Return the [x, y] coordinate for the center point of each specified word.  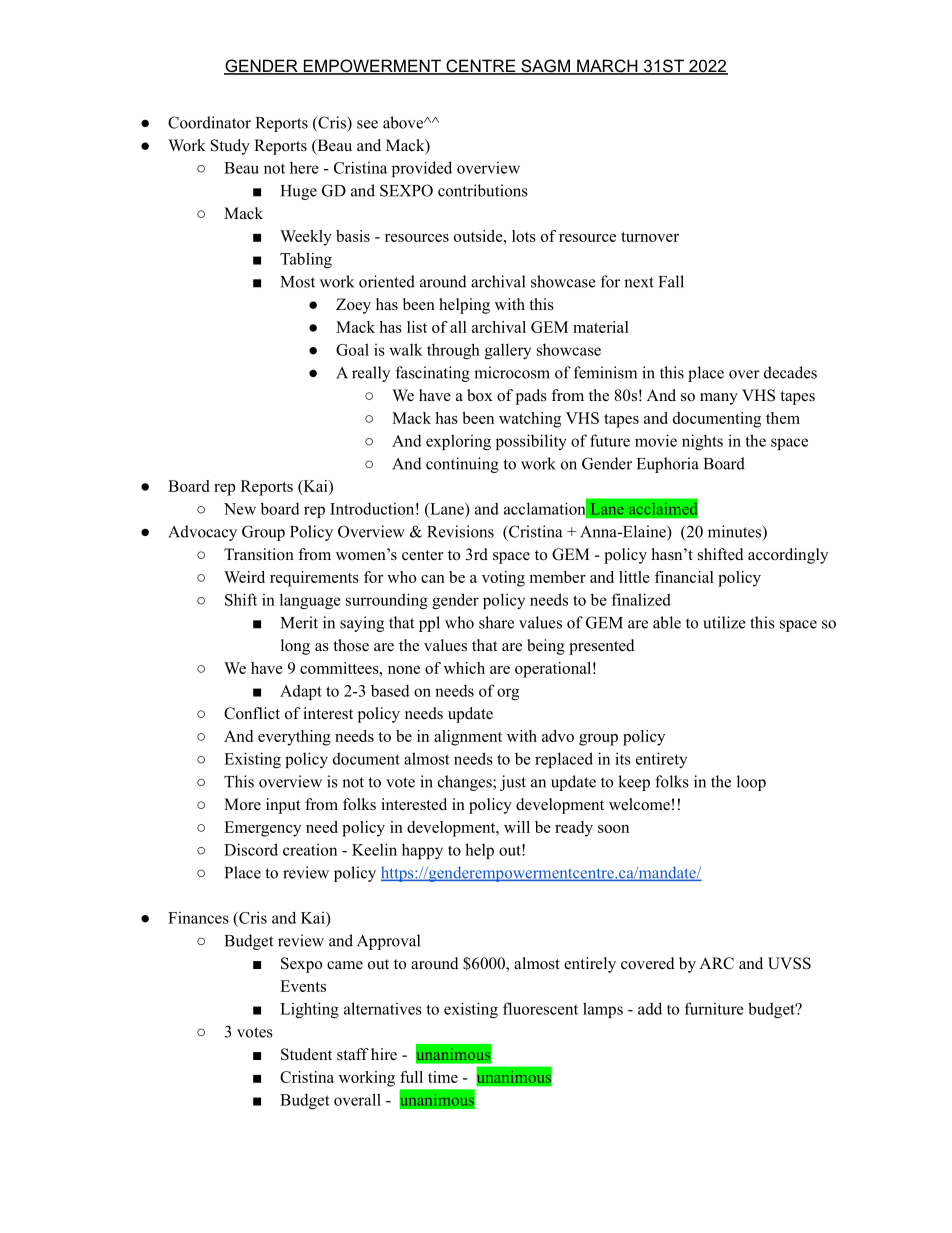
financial [684, 577]
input [283, 806]
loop [751, 783]
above [404, 122]
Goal [352, 349]
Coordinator [209, 122]
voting [503, 579]
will [517, 827]
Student [306, 1054]
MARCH [607, 67]
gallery [508, 351]
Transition [259, 554]
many [719, 399]
